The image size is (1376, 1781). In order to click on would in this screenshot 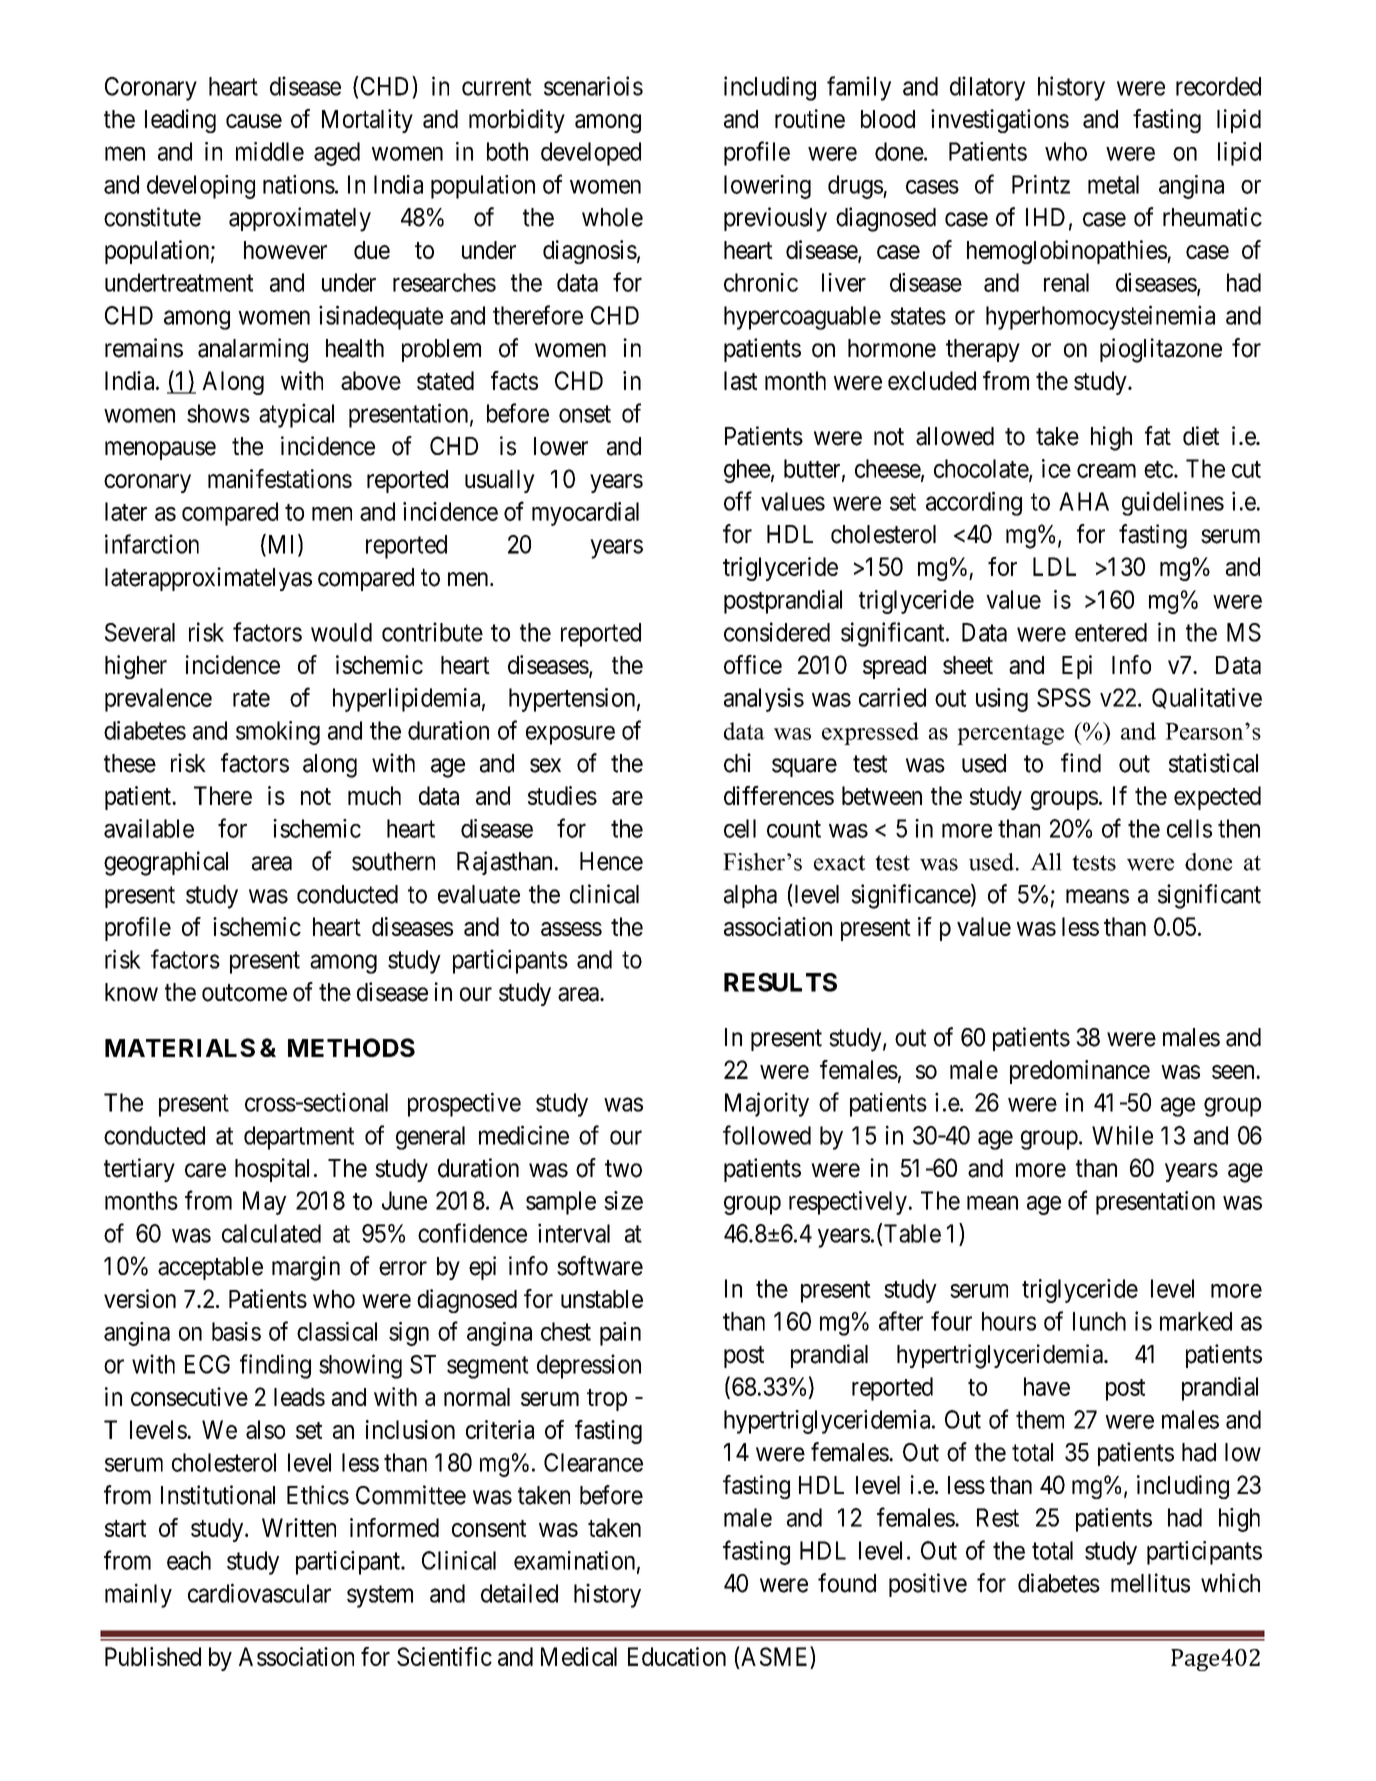, I will do `click(341, 632)`.
